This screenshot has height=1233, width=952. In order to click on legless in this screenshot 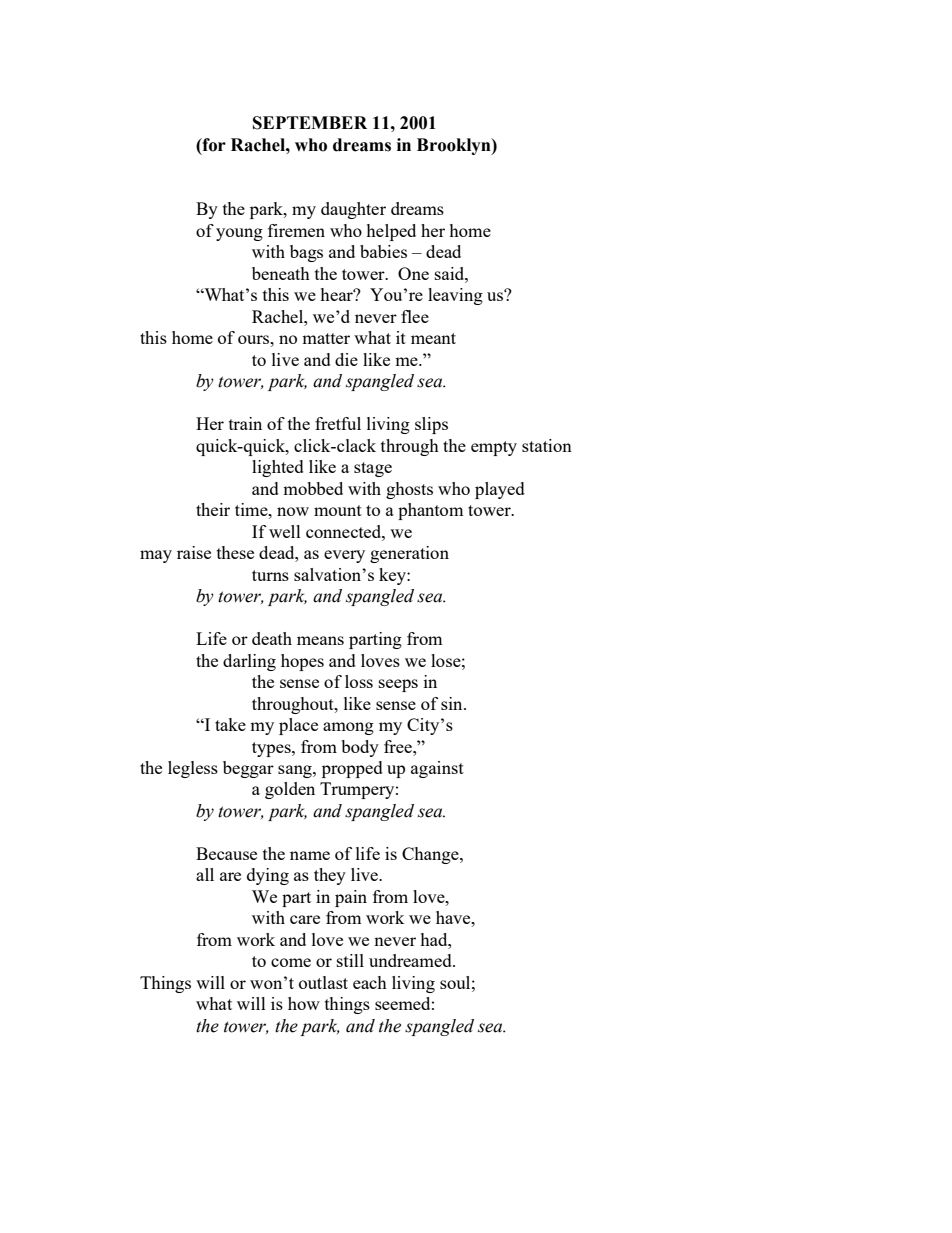, I will do `click(193, 769)`.
